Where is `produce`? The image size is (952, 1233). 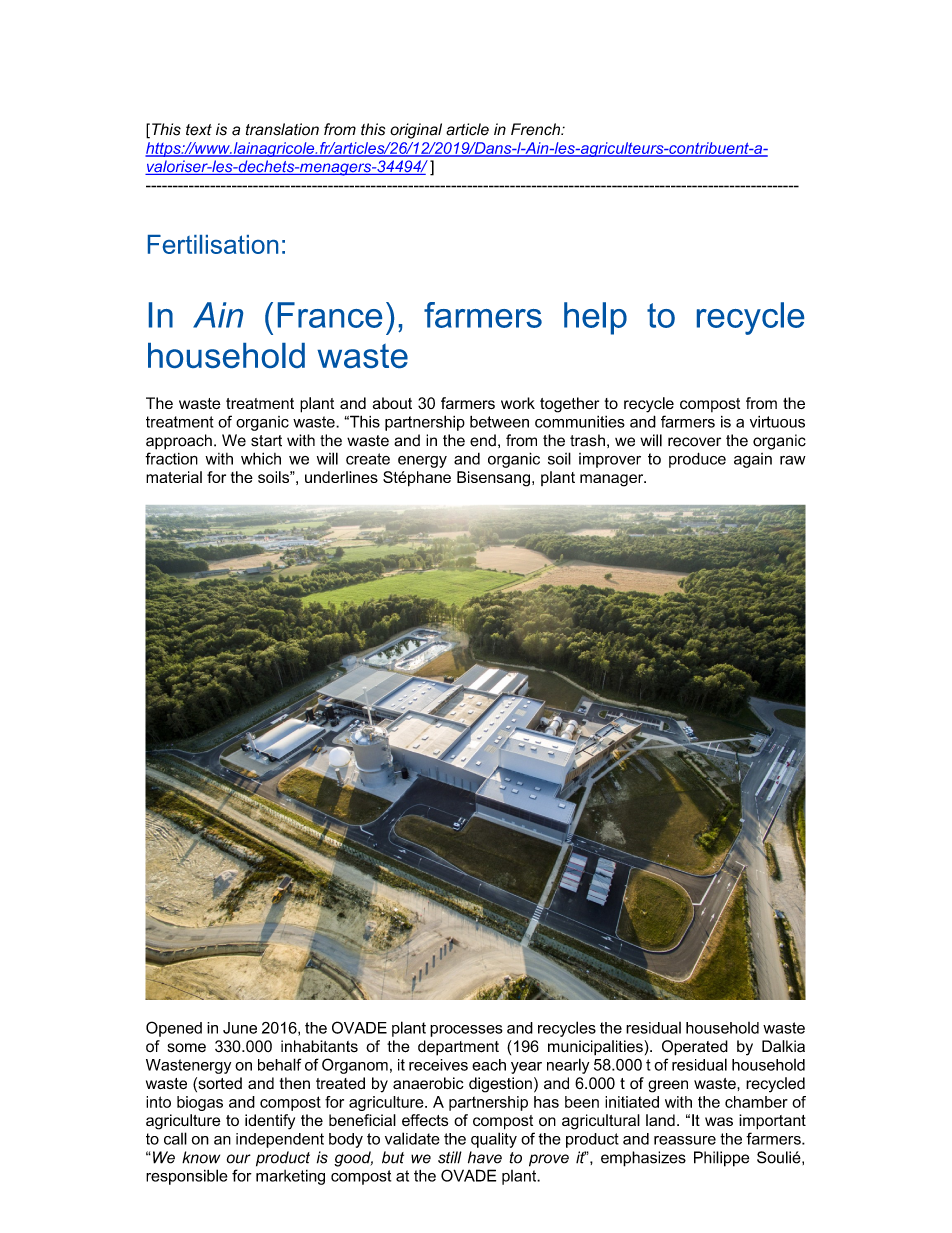 produce is located at coordinates (697, 460).
